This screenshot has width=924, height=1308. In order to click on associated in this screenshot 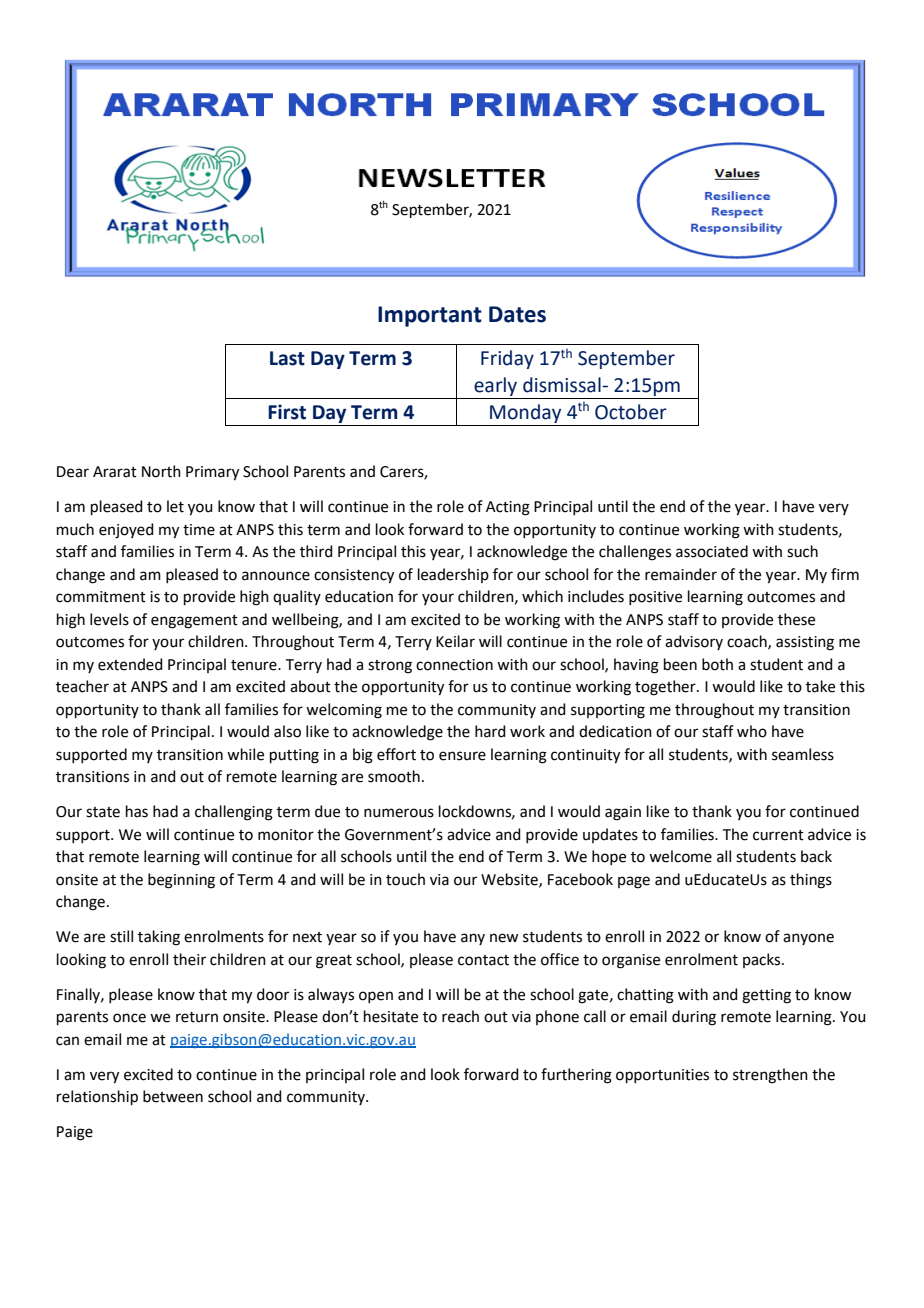, I will do `click(712, 551)`.
